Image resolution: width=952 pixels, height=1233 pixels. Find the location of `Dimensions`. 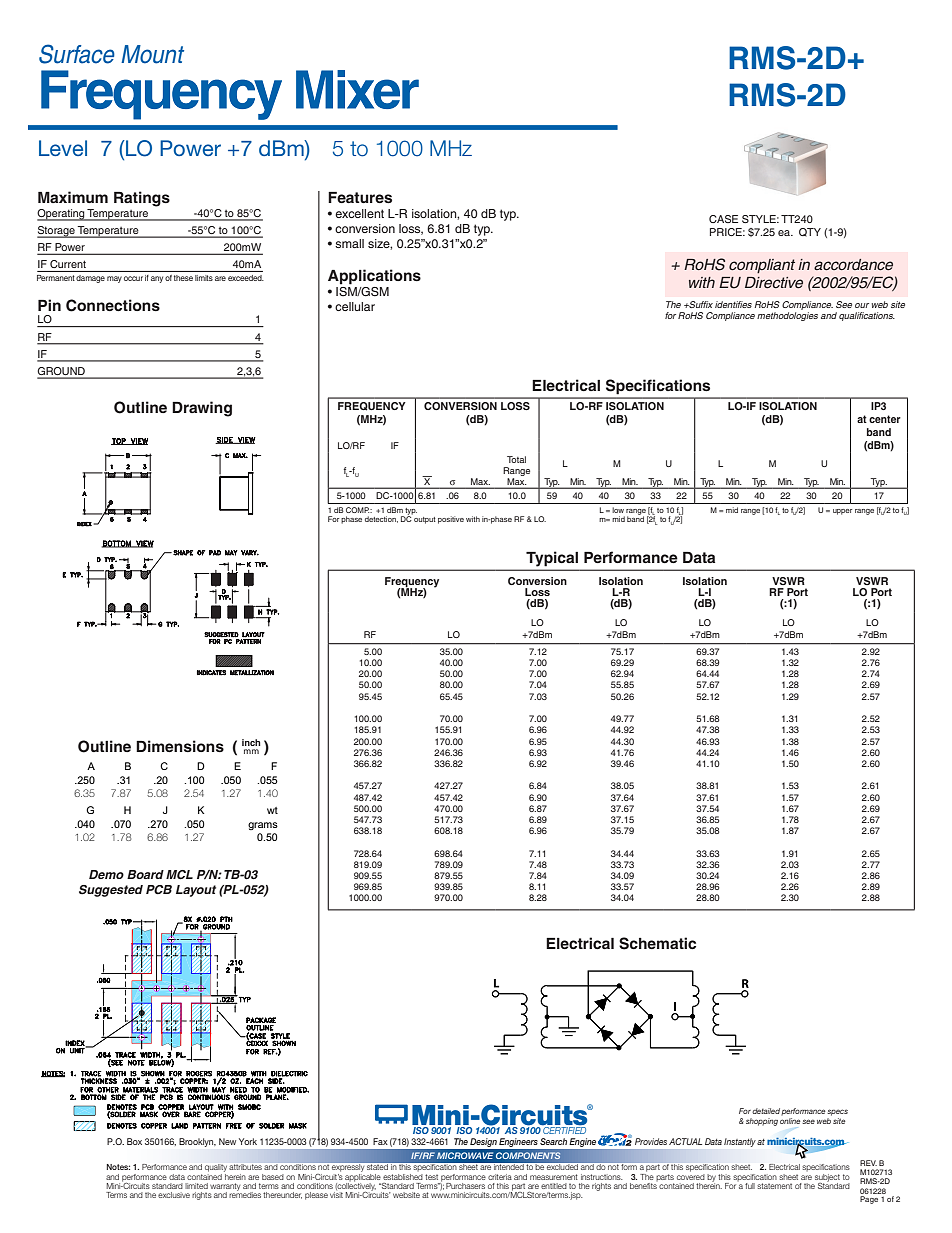

Dimensions is located at coordinates (180, 746).
